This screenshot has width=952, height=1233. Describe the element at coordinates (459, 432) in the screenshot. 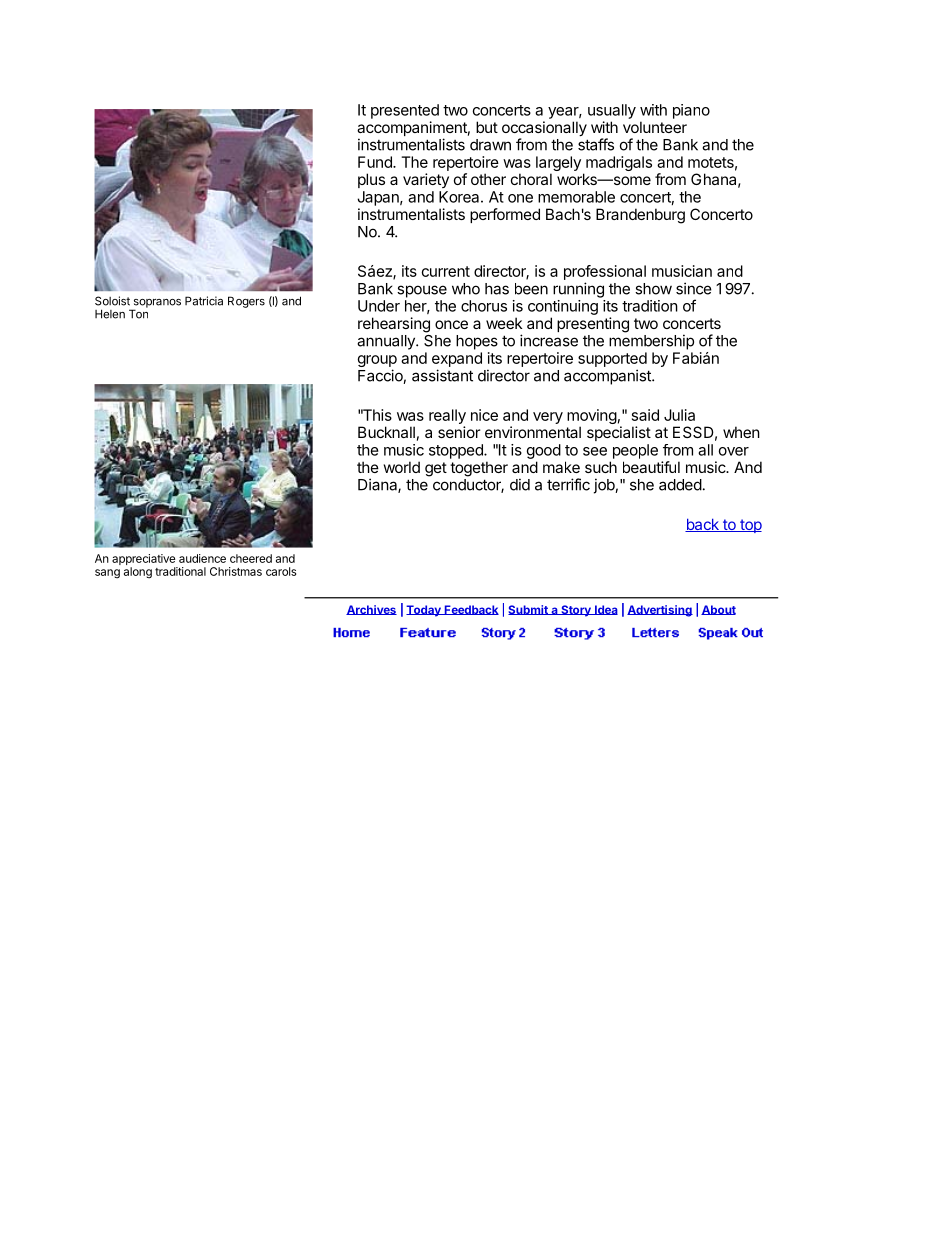

I see `senior` at that location.
